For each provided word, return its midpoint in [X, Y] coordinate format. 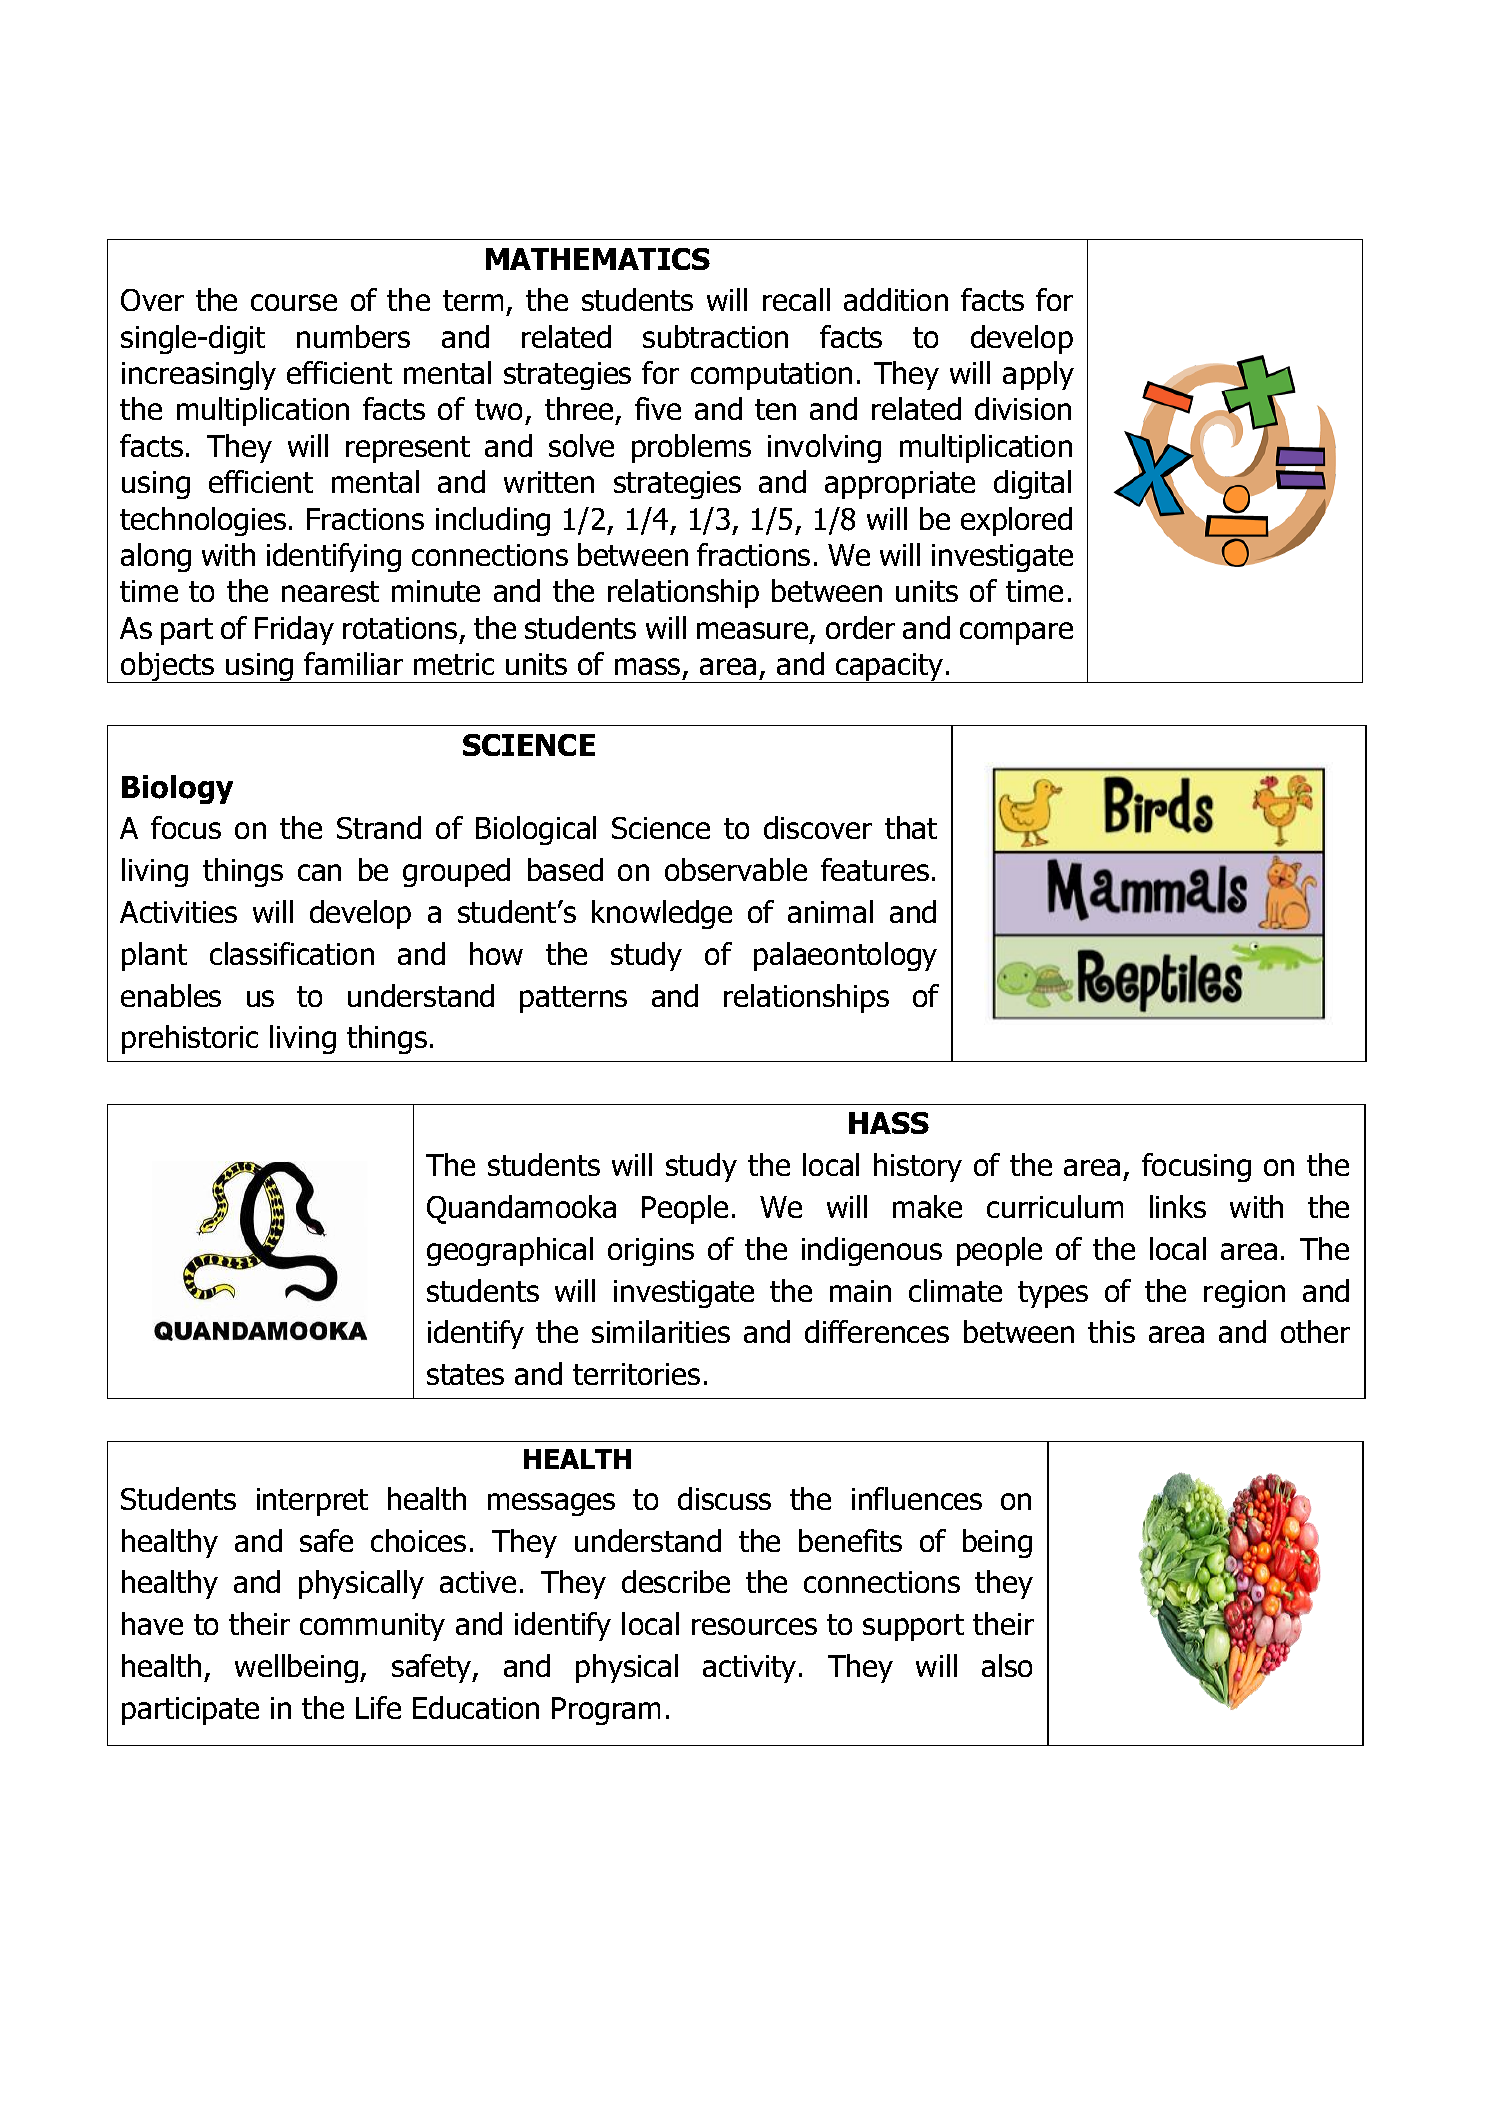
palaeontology [845, 956]
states [465, 1374]
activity [749, 1669]
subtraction [715, 336]
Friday [294, 630]
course [294, 302]
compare [1016, 633]
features [875, 869]
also [1007, 1665]
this [1111, 1331]
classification [292, 953]
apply [1038, 375]
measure [754, 632]
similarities [661, 1331]
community [372, 1627]
